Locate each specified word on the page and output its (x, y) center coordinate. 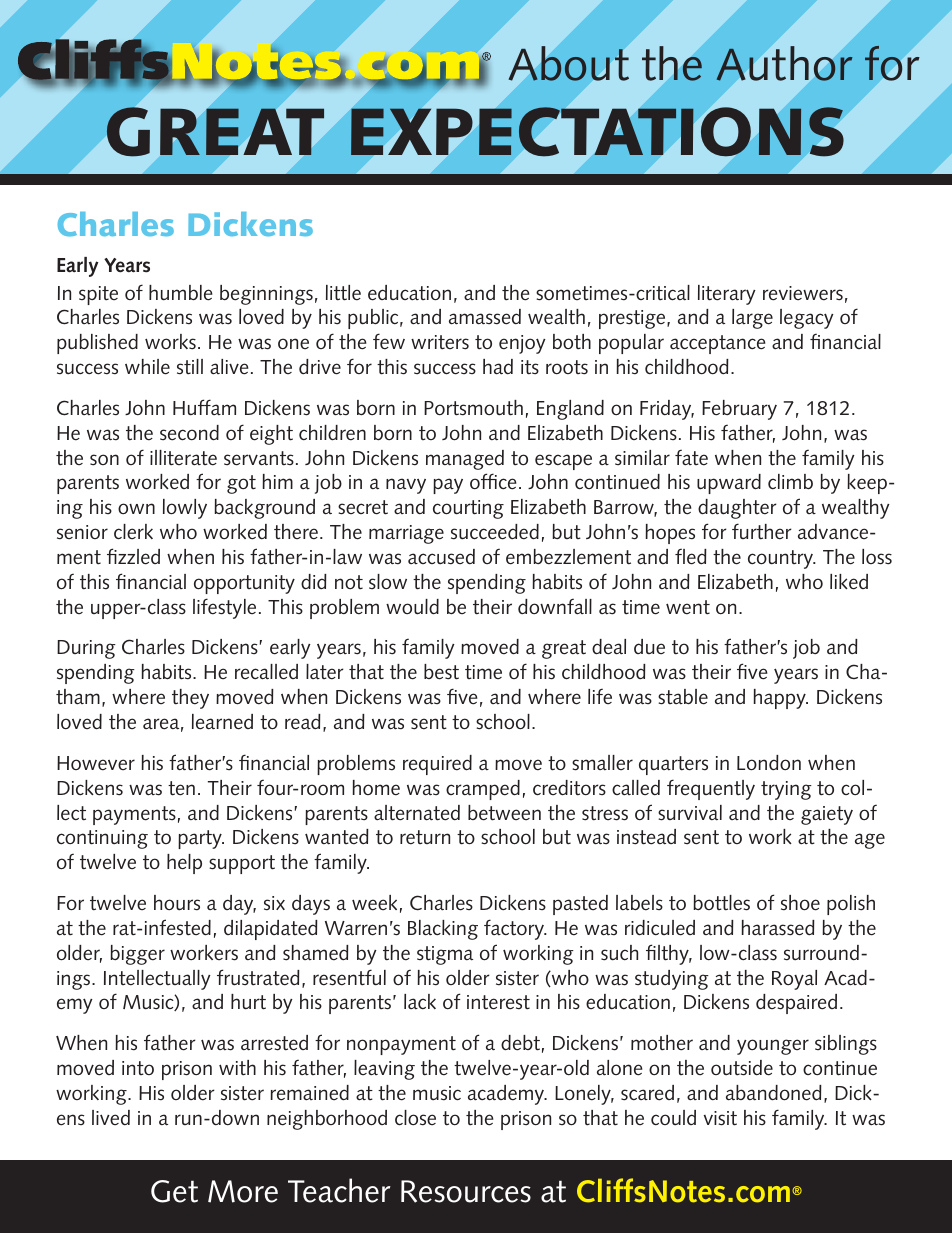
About (569, 63)
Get (174, 1191)
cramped (483, 790)
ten (181, 788)
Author (784, 63)
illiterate (183, 458)
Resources (466, 1191)
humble (181, 293)
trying (786, 790)
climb (790, 482)
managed (465, 460)
